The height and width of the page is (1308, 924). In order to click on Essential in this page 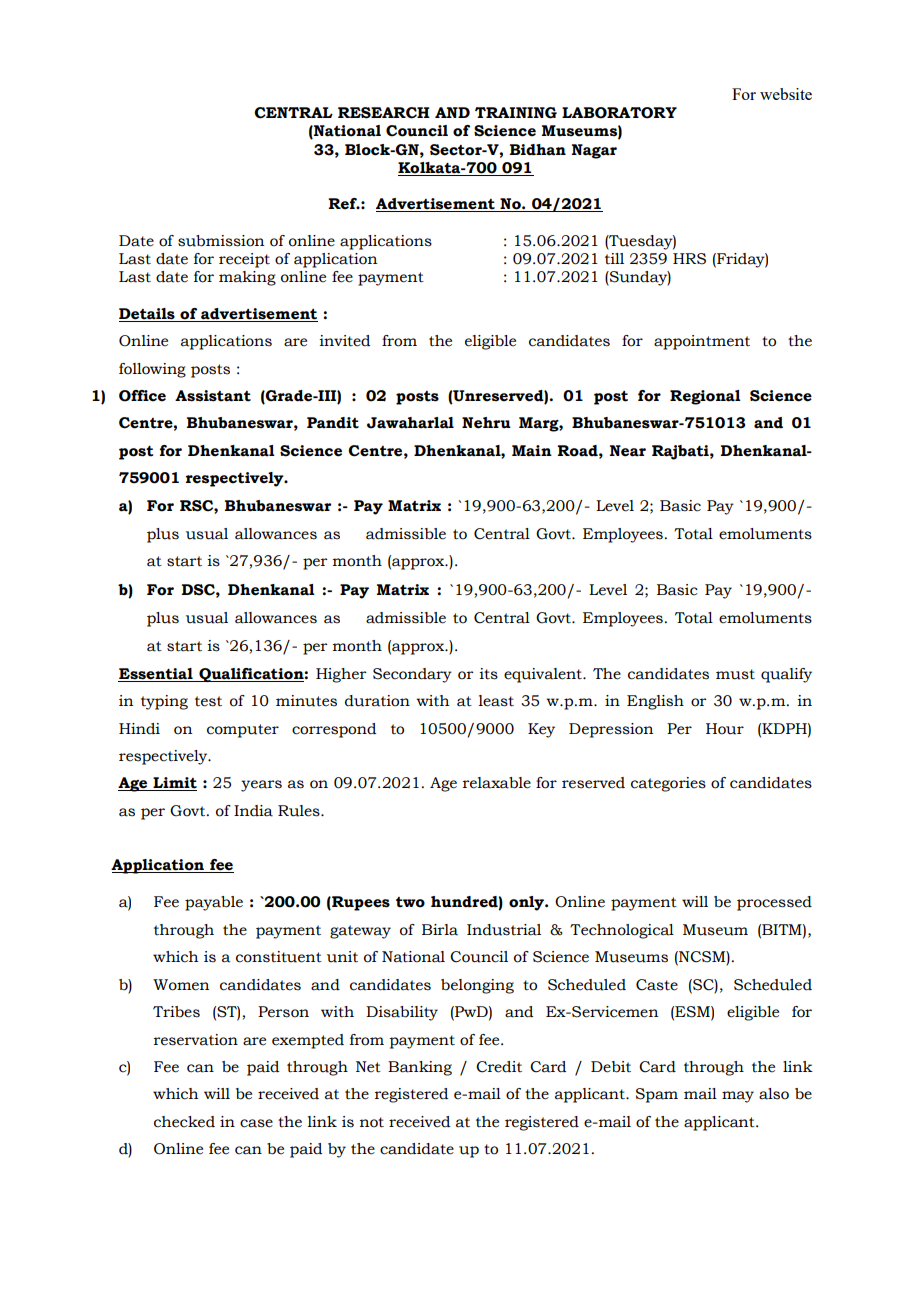, I will do `click(156, 674)`.
